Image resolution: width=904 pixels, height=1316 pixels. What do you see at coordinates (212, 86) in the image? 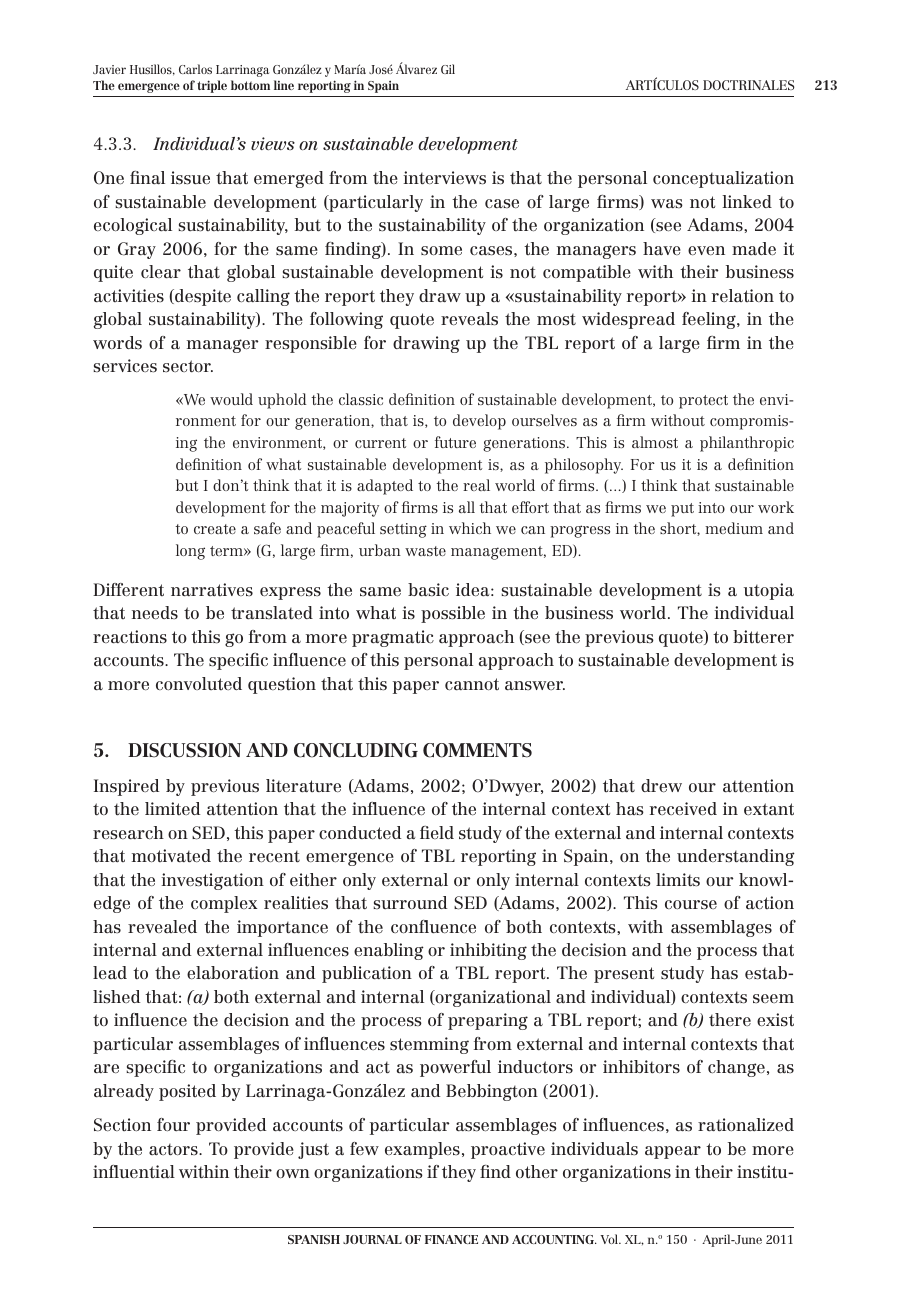
I see `triple` at bounding box center [212, 86].
